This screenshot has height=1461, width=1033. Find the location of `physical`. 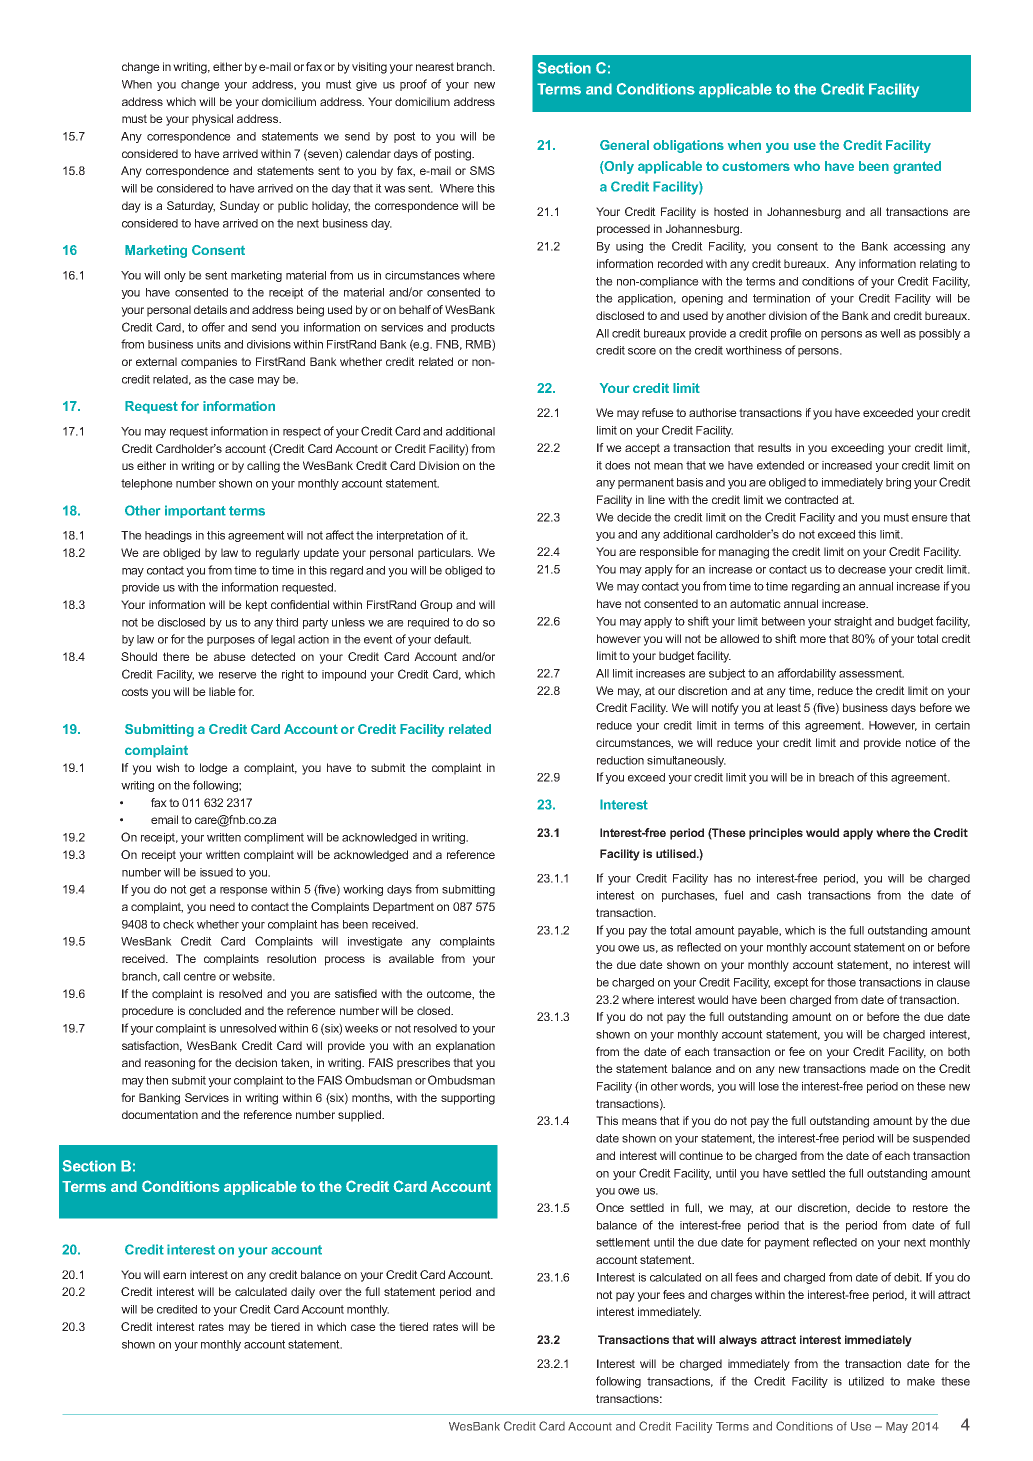

physical is located at coordinates (212, 120).
